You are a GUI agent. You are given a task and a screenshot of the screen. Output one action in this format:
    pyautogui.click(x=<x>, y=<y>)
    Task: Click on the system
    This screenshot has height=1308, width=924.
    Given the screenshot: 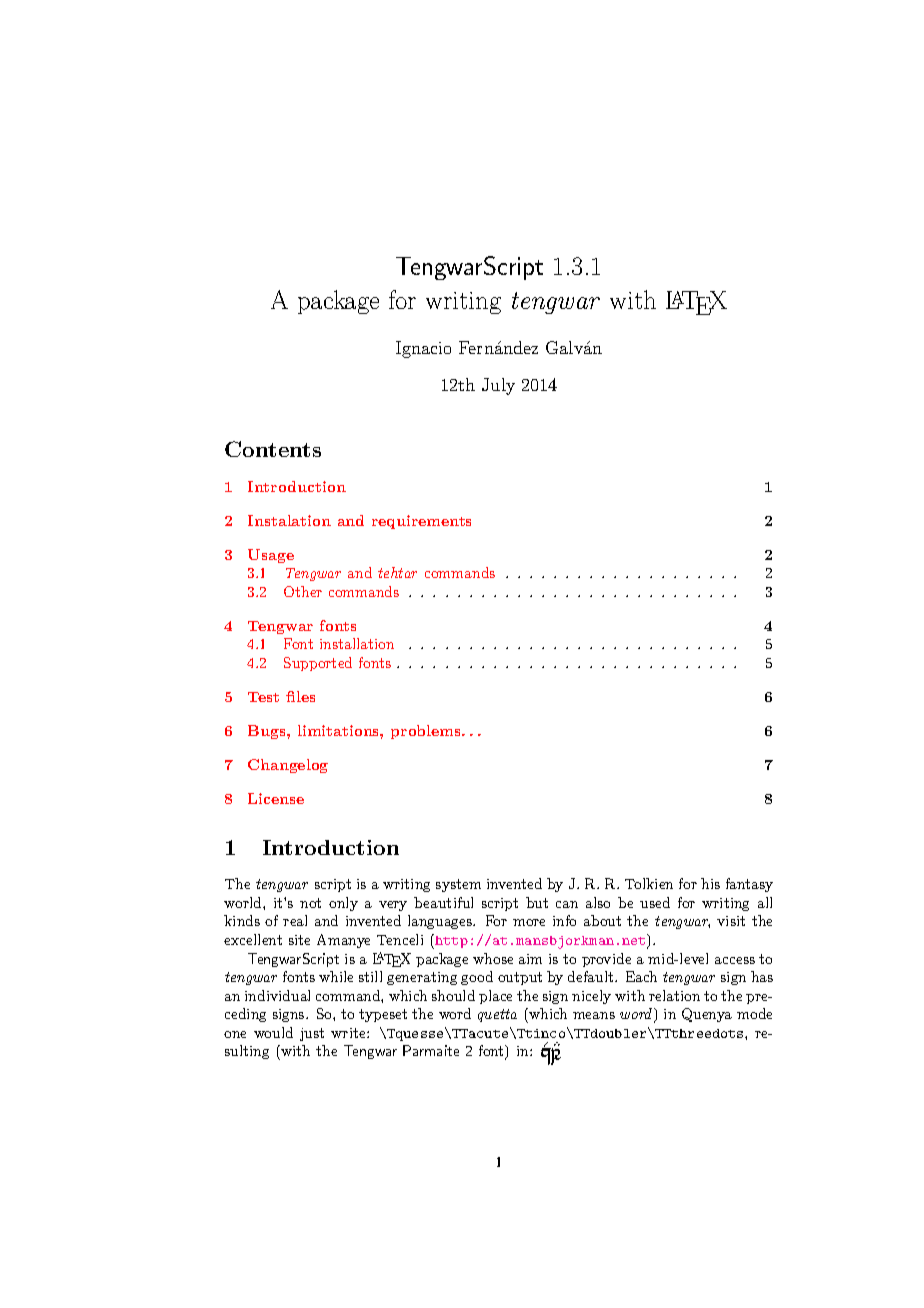 What is the action you would take?
    pyautogui.click(x=458, y=885)
